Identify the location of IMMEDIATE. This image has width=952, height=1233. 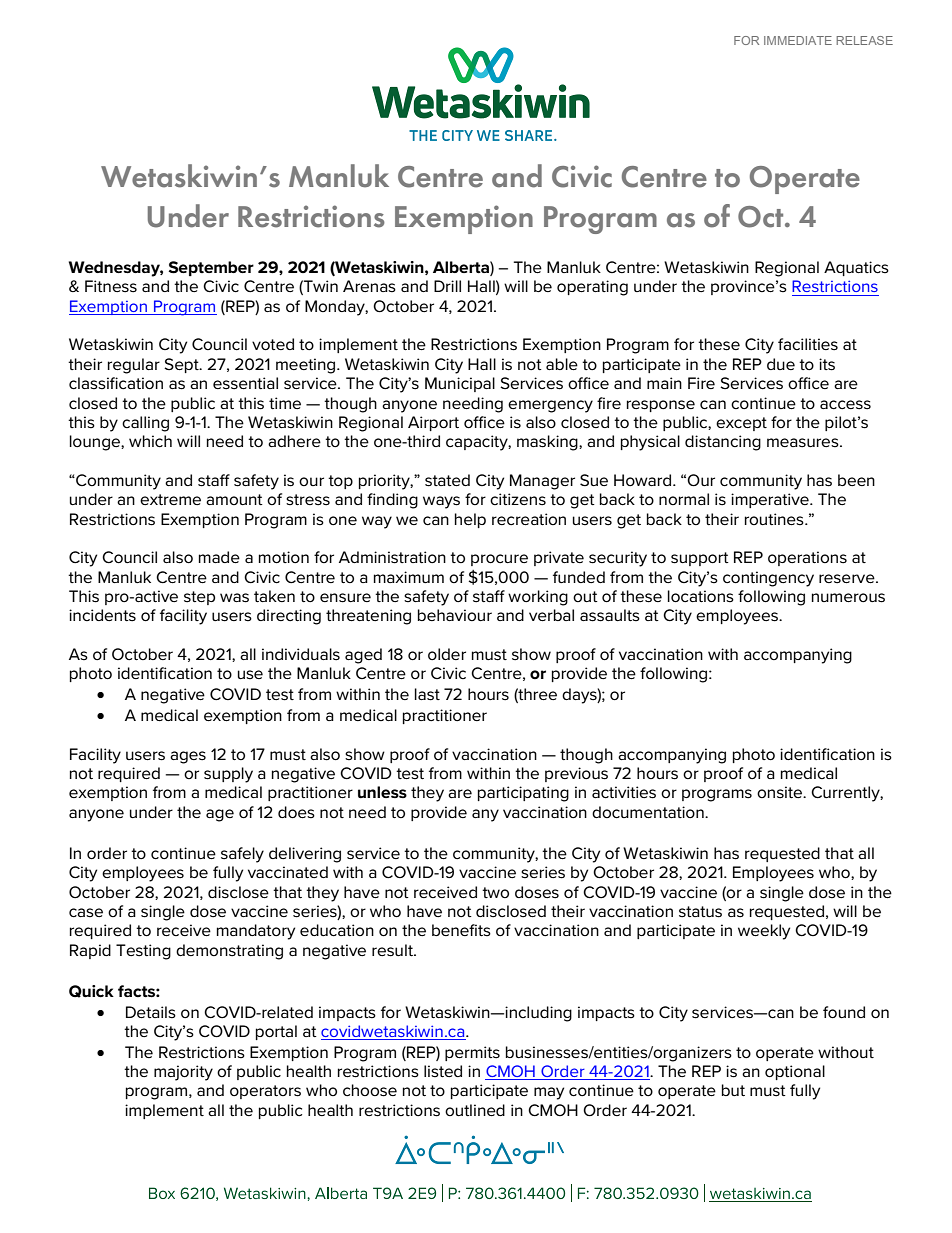
(798, 40).
